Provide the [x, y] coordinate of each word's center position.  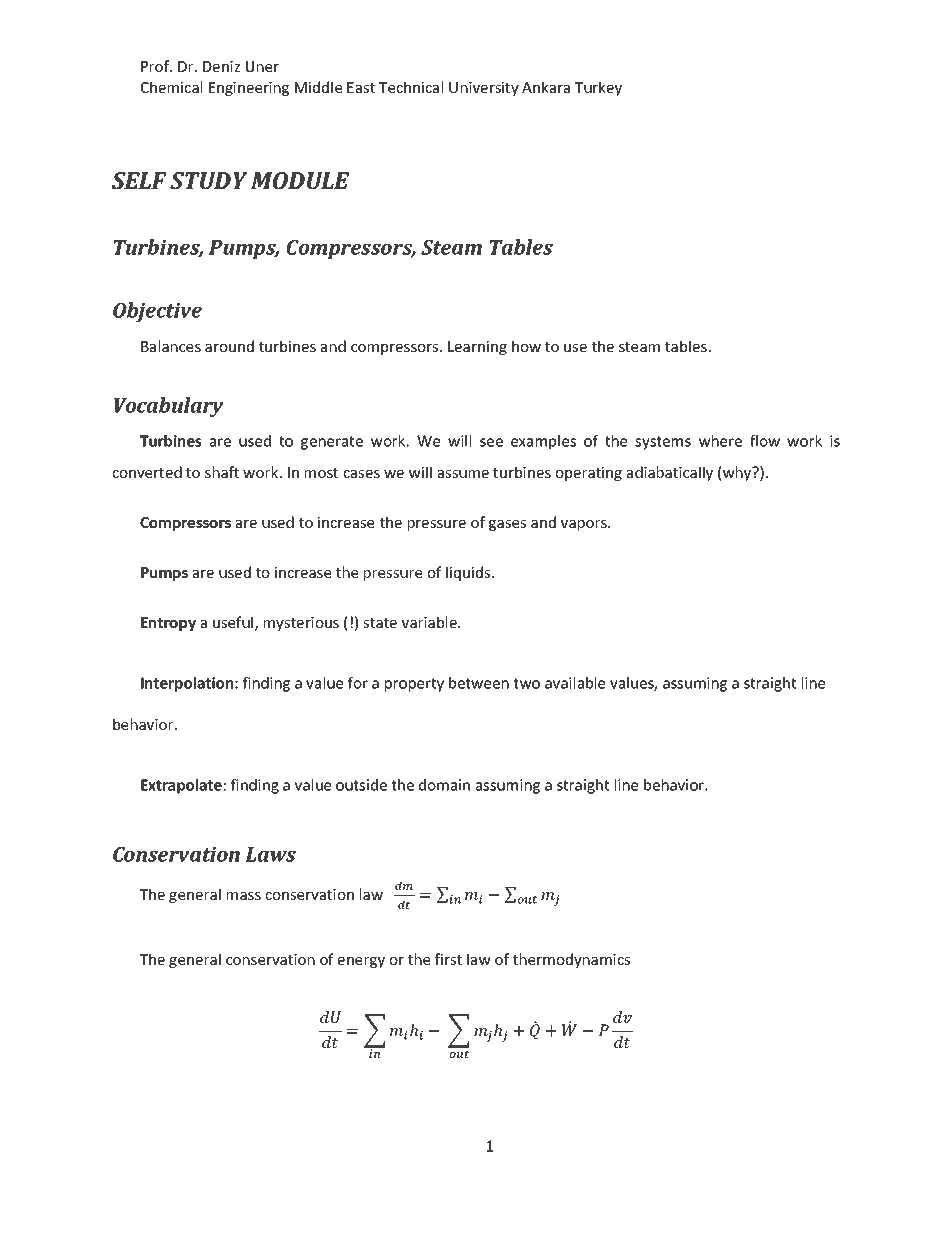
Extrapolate [181, 786]
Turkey [598, 88]
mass [244, 896]
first [448, 959]
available [575, 683]
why [738, 473]
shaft [222, 472]
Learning [477, 348]
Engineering [249, 89]
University [484, 89]
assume [463, 474]
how [526, 346]
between [479, 683]
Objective [157, 312]
